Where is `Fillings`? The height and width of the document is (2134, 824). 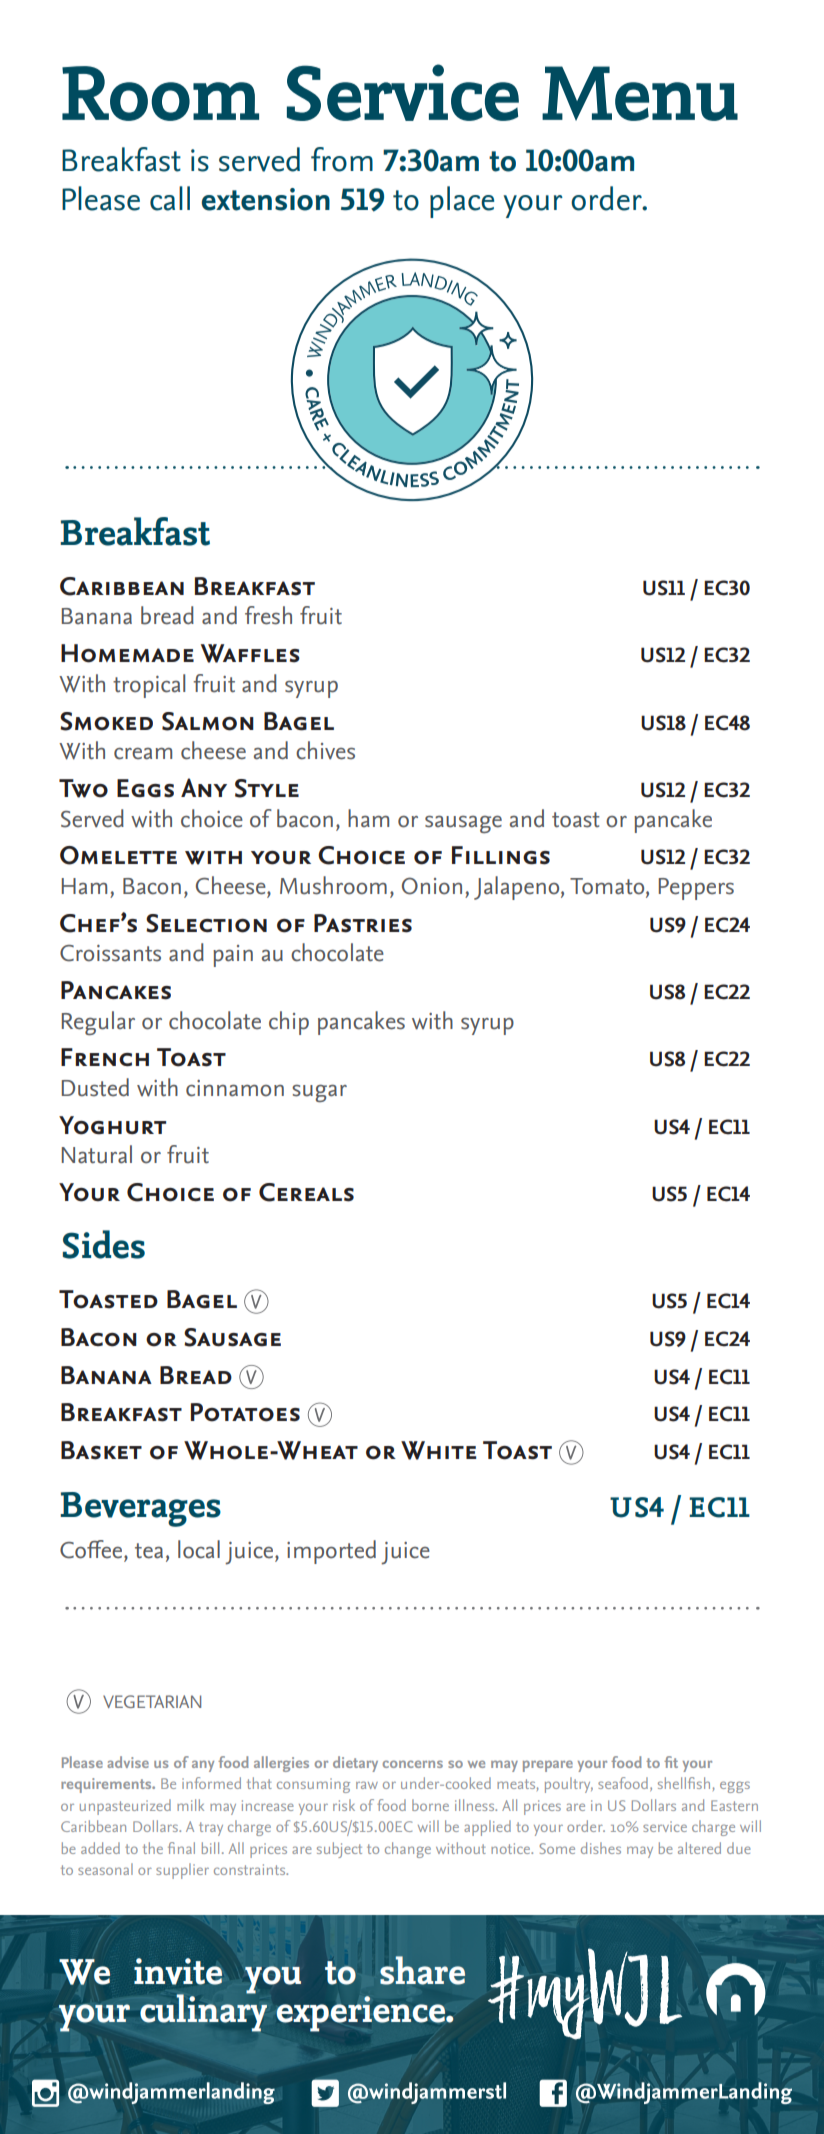 Fillings is located at coordinates (501, 855).
